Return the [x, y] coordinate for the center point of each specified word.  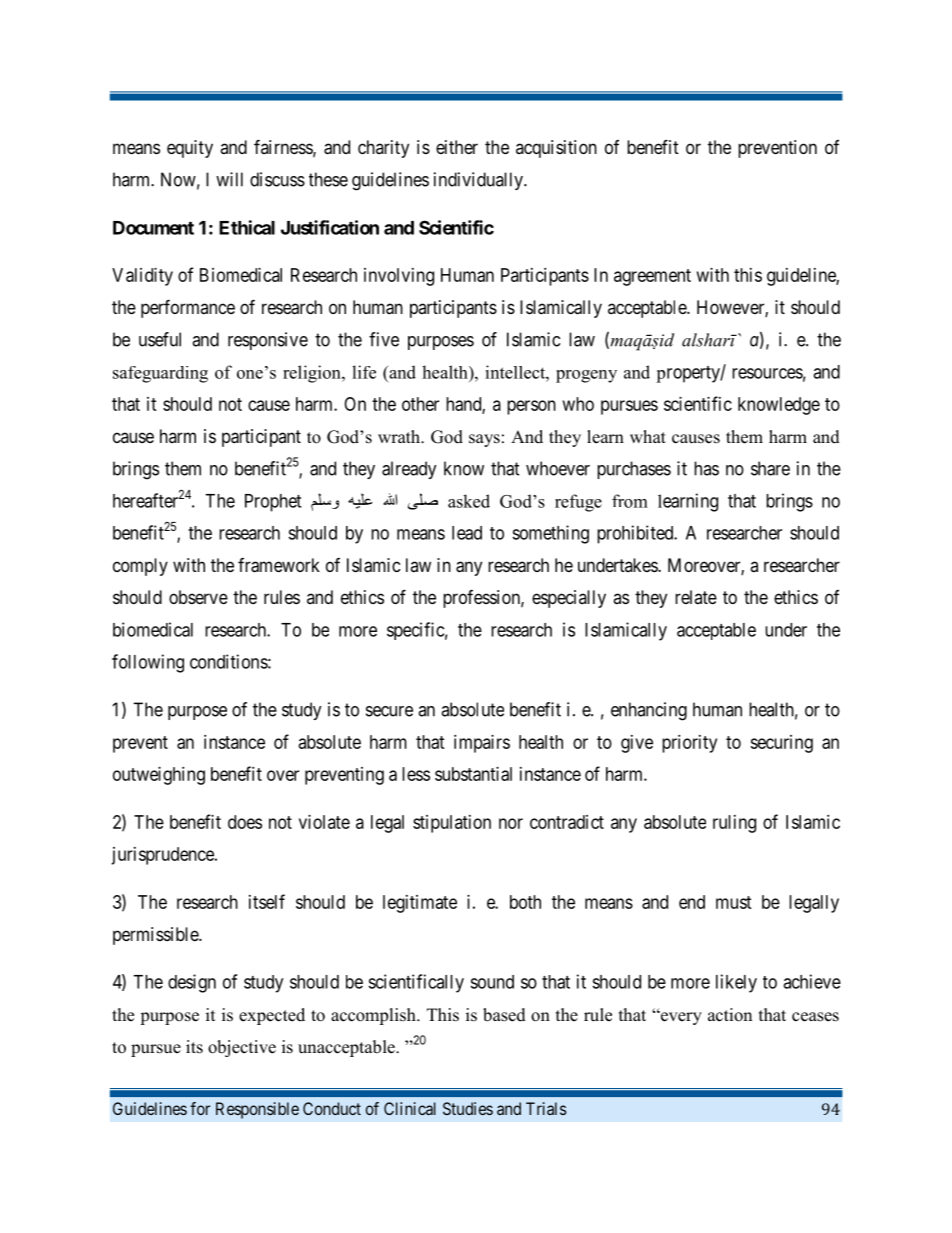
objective [242, 1048]
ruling [734, 824]
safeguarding [160, 374]
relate [696, 597]
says [484, 440]
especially [569, 599]
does [245, 822]
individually [479, 181]
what [648, 436]
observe [198, 597]
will [229, 179]
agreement [652, 277]
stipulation [452, 824]
